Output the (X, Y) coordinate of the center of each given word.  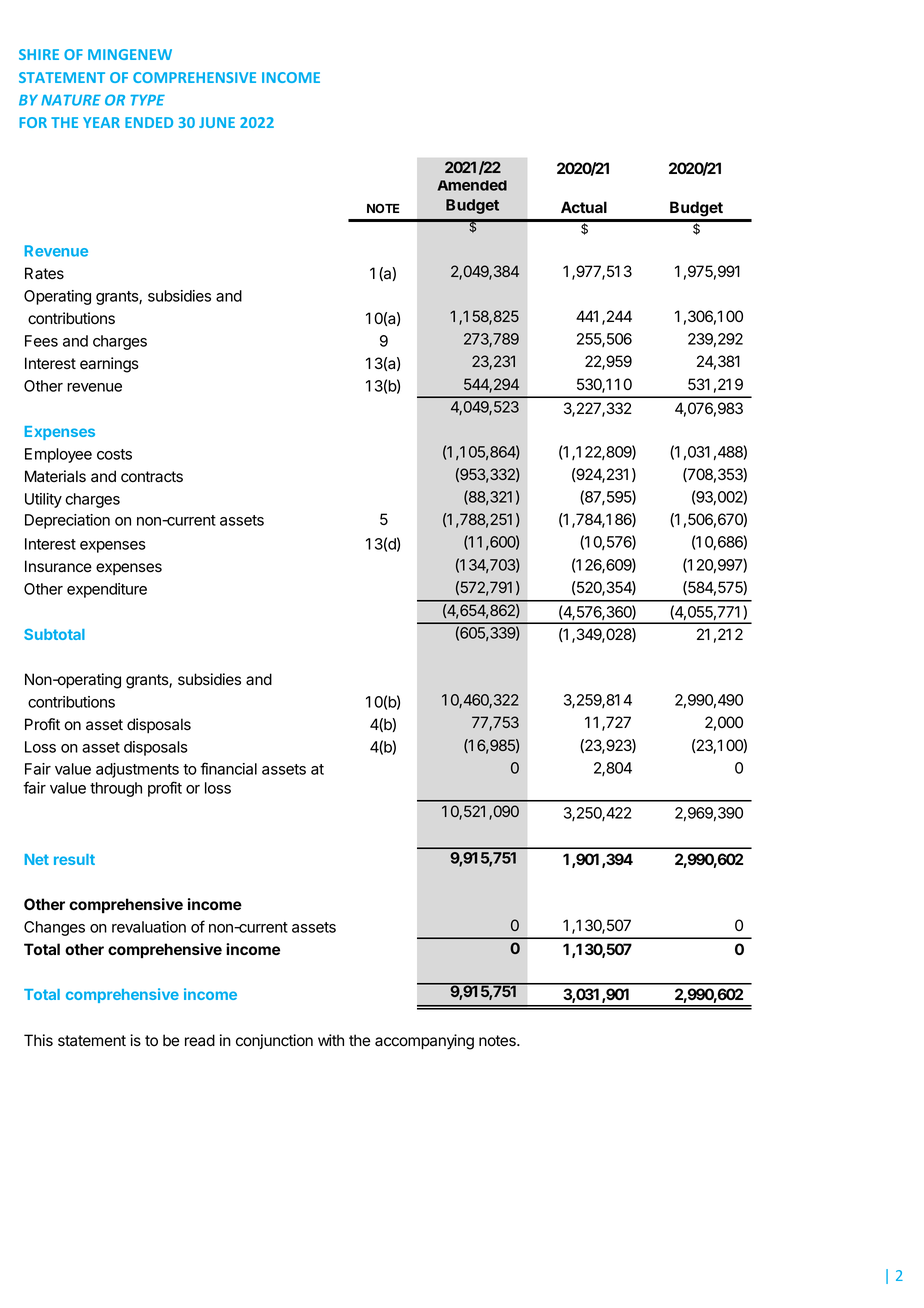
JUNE (217, 122)
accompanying (424, 1042)
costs (114, 454)
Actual (584, 207)
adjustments (137, 770)
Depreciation (67, 521)
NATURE (71, 100)
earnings (109, 365)
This (38, 1040)
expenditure (107, 590)
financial (228, 768)
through (116, 789)
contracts (152, 477)
